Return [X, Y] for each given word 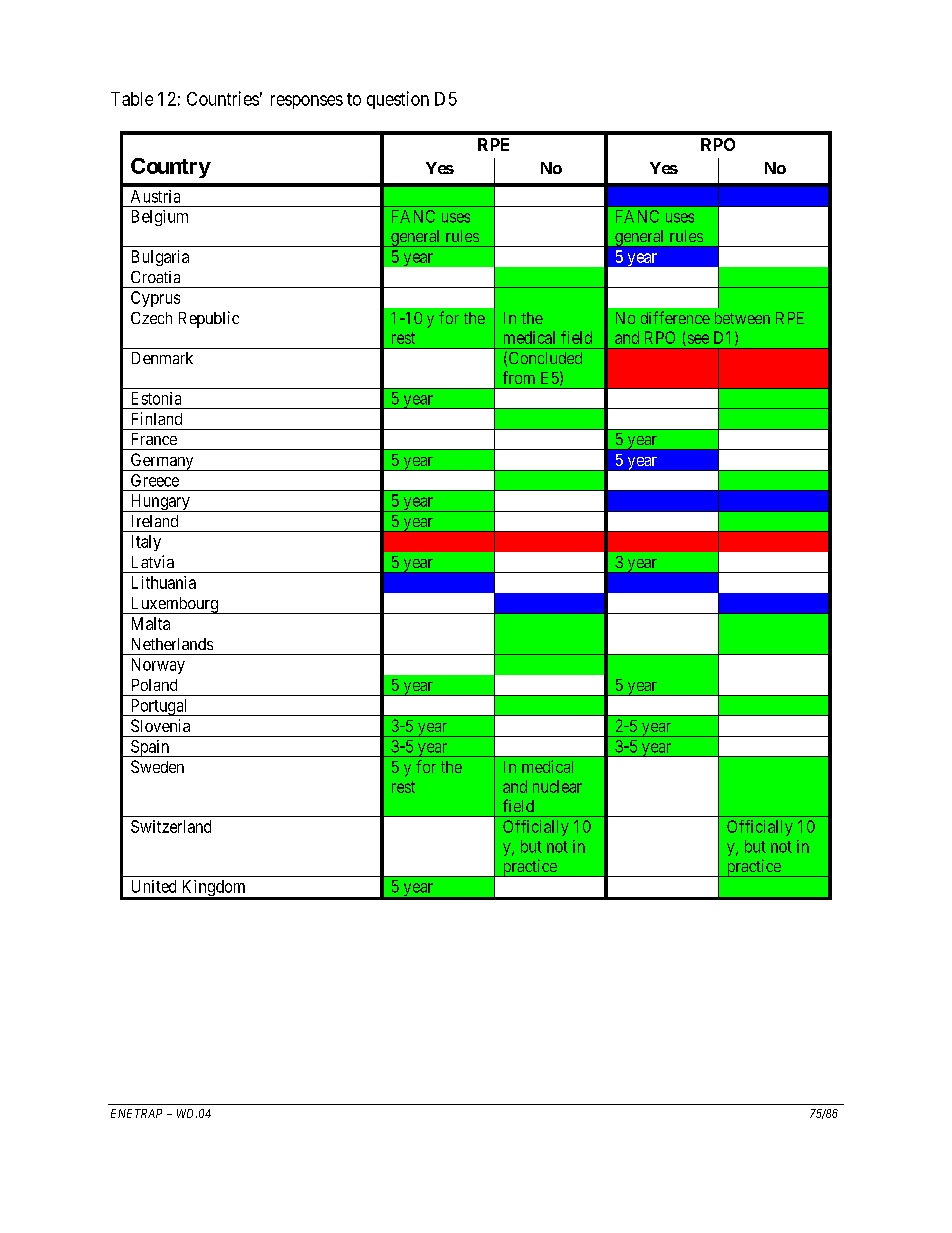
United [154, 886]
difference [675, 317]
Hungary [160, 503]
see [697, 340]
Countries [223, 98]
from [519, 377]
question [398, 100]
